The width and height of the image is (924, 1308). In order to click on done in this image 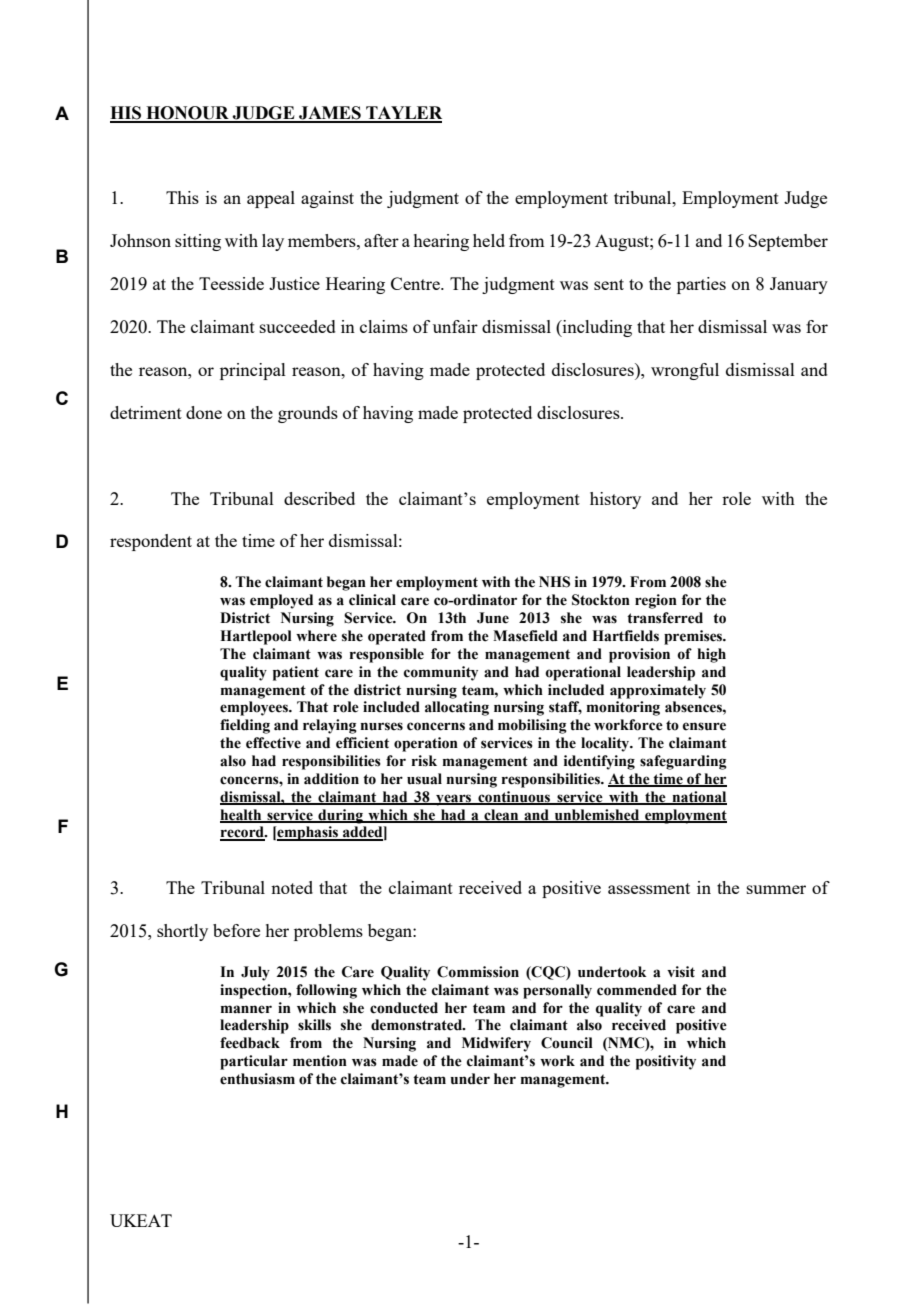, I will do `click(204, 412)`.
